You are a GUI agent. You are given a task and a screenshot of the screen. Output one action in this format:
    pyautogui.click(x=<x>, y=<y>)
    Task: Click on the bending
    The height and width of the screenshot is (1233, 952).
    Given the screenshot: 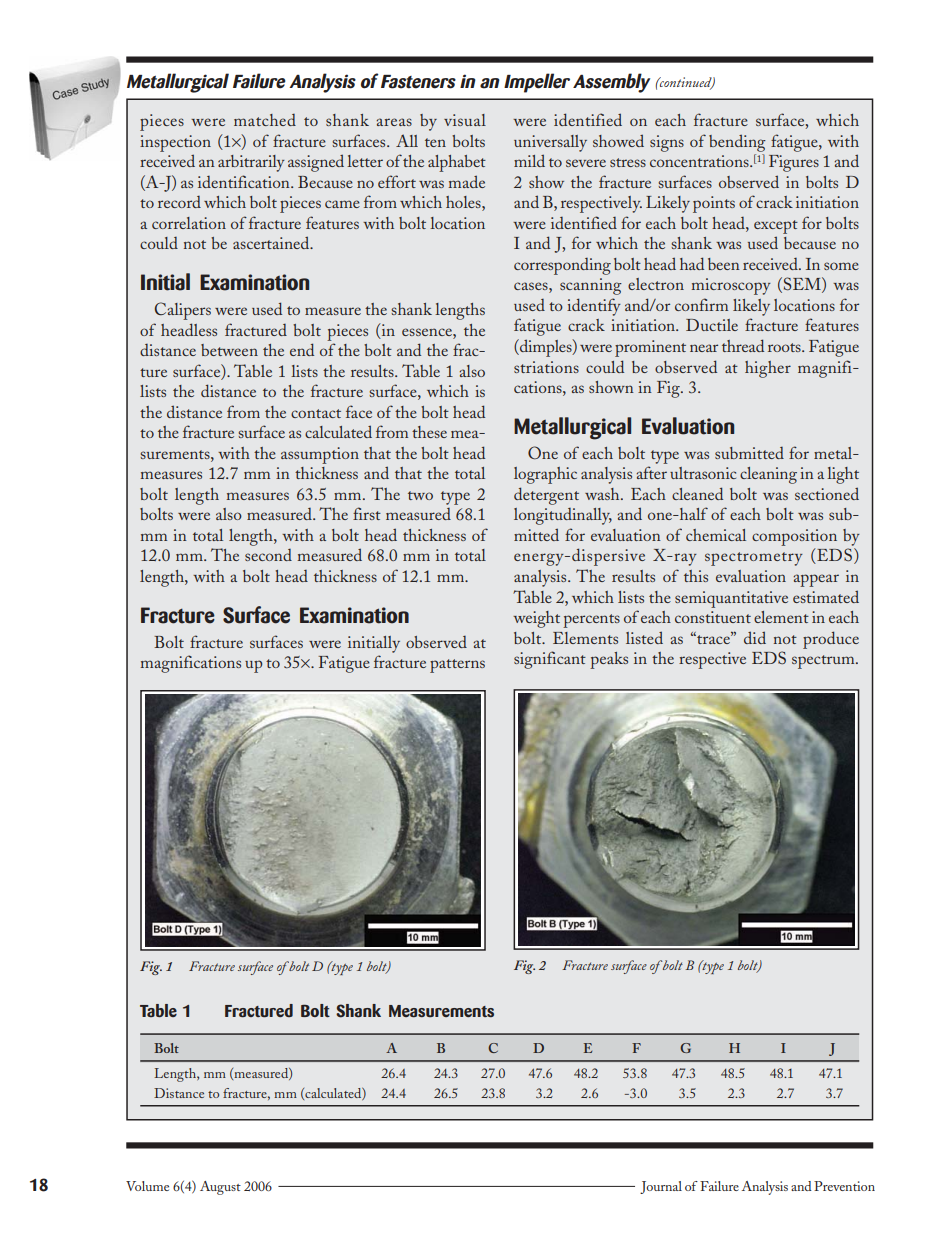 What is the action you would take?
    pyautogui.click(x=737, y=143)
